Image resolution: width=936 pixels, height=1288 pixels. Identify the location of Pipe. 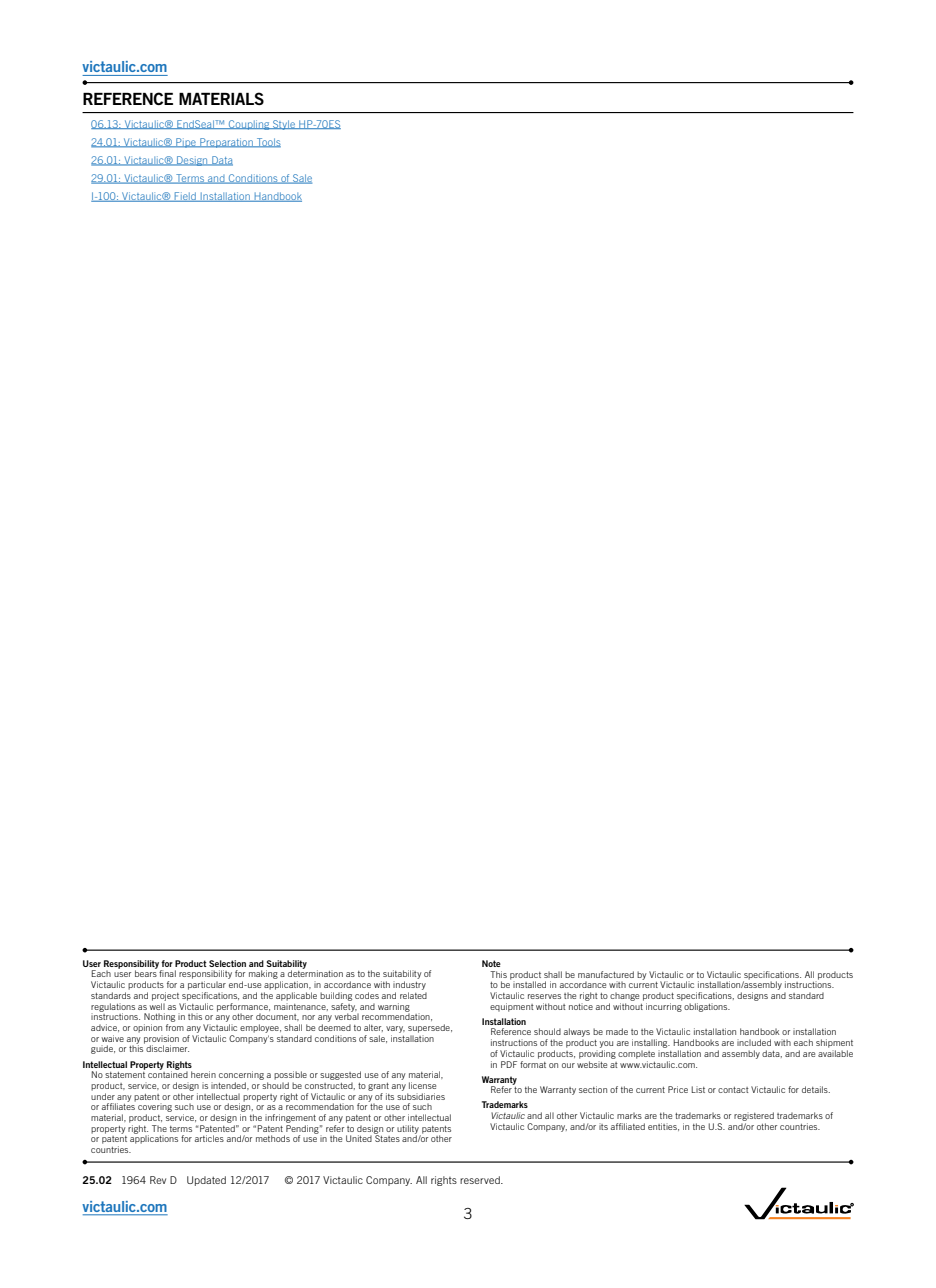
(186, 143).
